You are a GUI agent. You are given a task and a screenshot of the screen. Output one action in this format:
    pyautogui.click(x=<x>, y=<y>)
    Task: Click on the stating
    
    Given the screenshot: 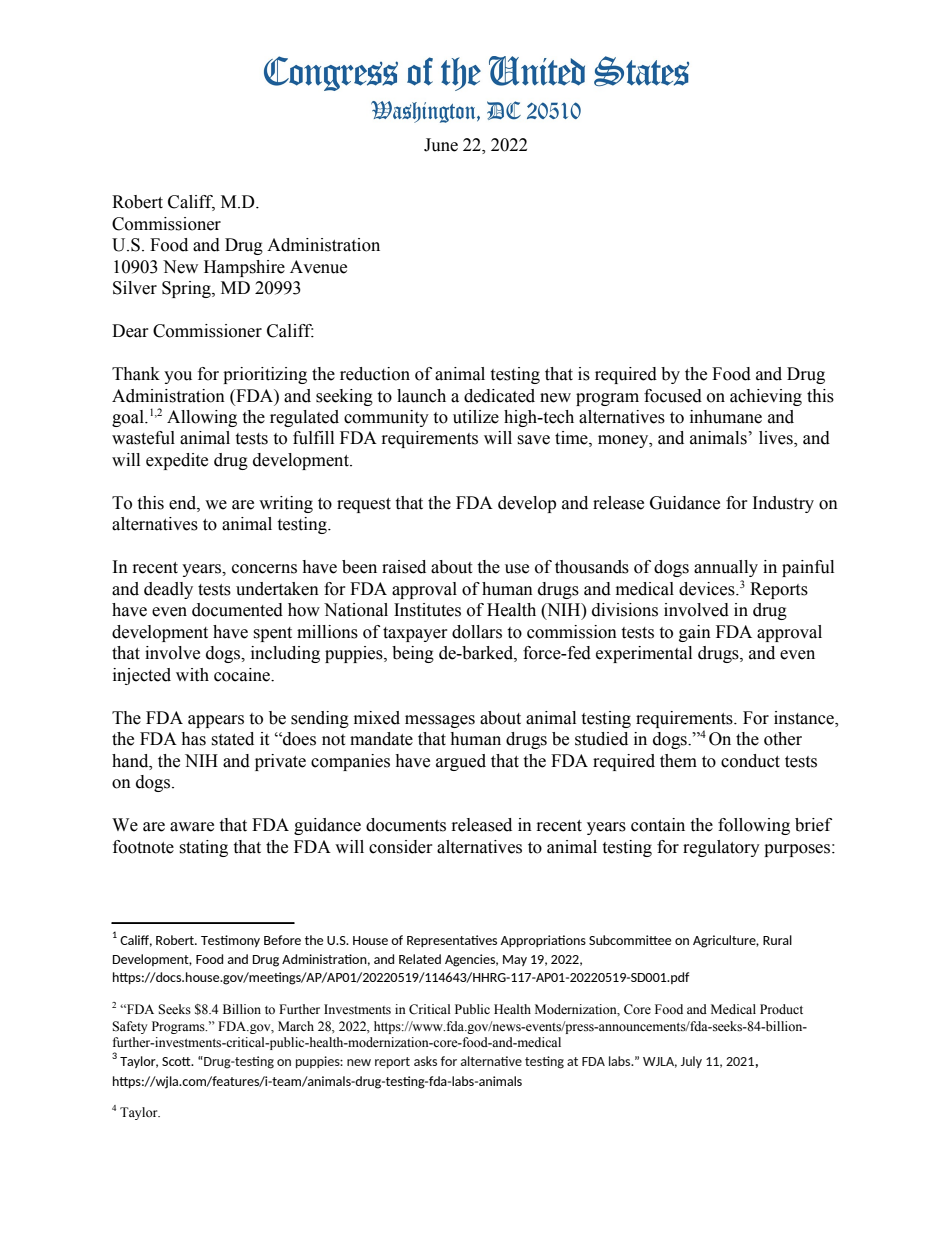 What is the action you would take?
    pyautogui.click(x=203, y=848)
